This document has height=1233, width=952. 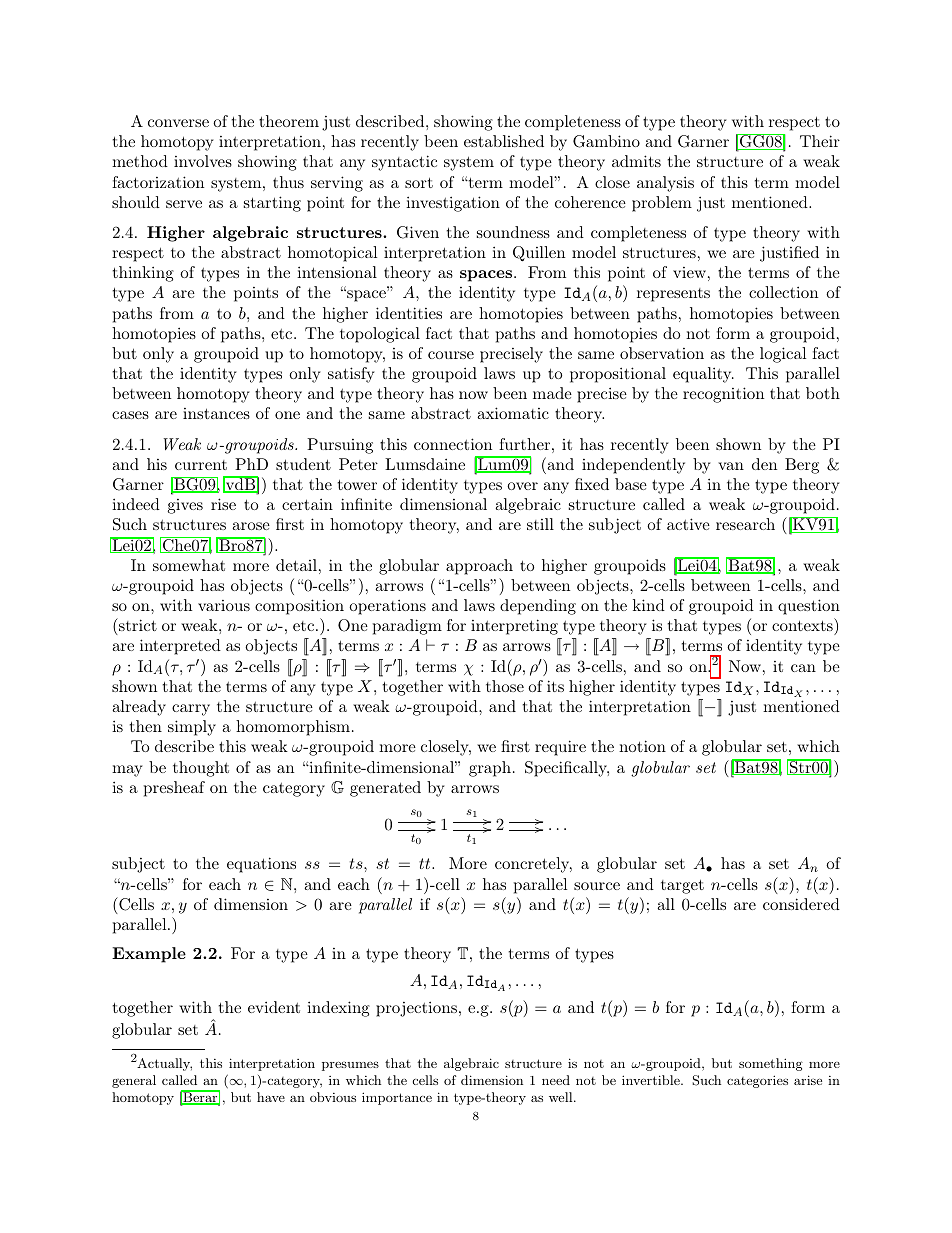 I want to click on target, so click(x=682, y=886).
